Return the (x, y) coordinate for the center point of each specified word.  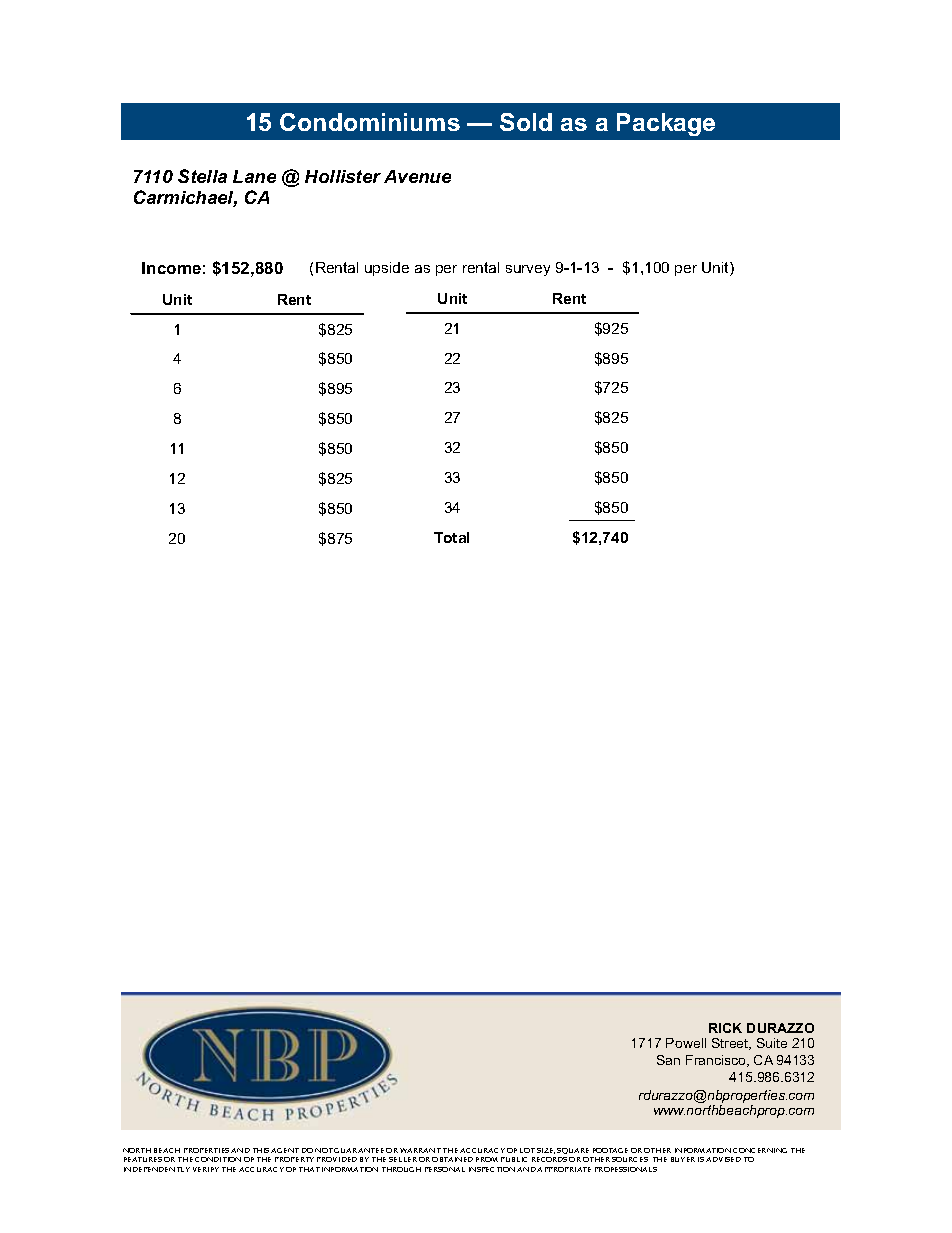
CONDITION (218, 1159)
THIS (261, 1150)
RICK (725, 1028)
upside (387, 269)
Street (731, 1044)
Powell (686, 1043)
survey (528, 270)
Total (451, 537)
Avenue (417, 176)
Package (666, 124)
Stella (202, 176)
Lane (254, 176)
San (668, 1060)
